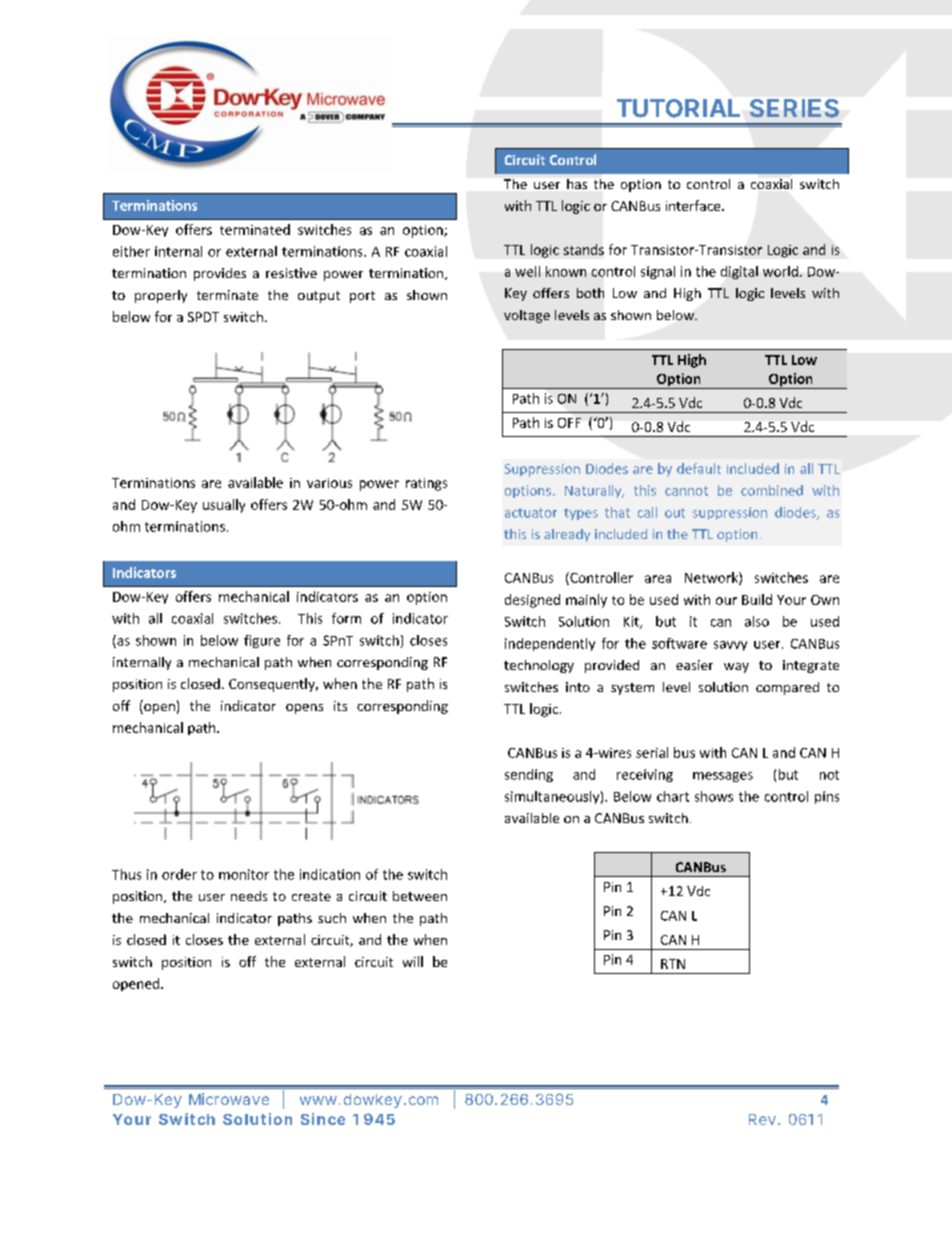 The width and height of the document is (952, 1233). What do you see at coordinates (757, 621) in the document?
I see `also` at bounding box center [757, 621].
